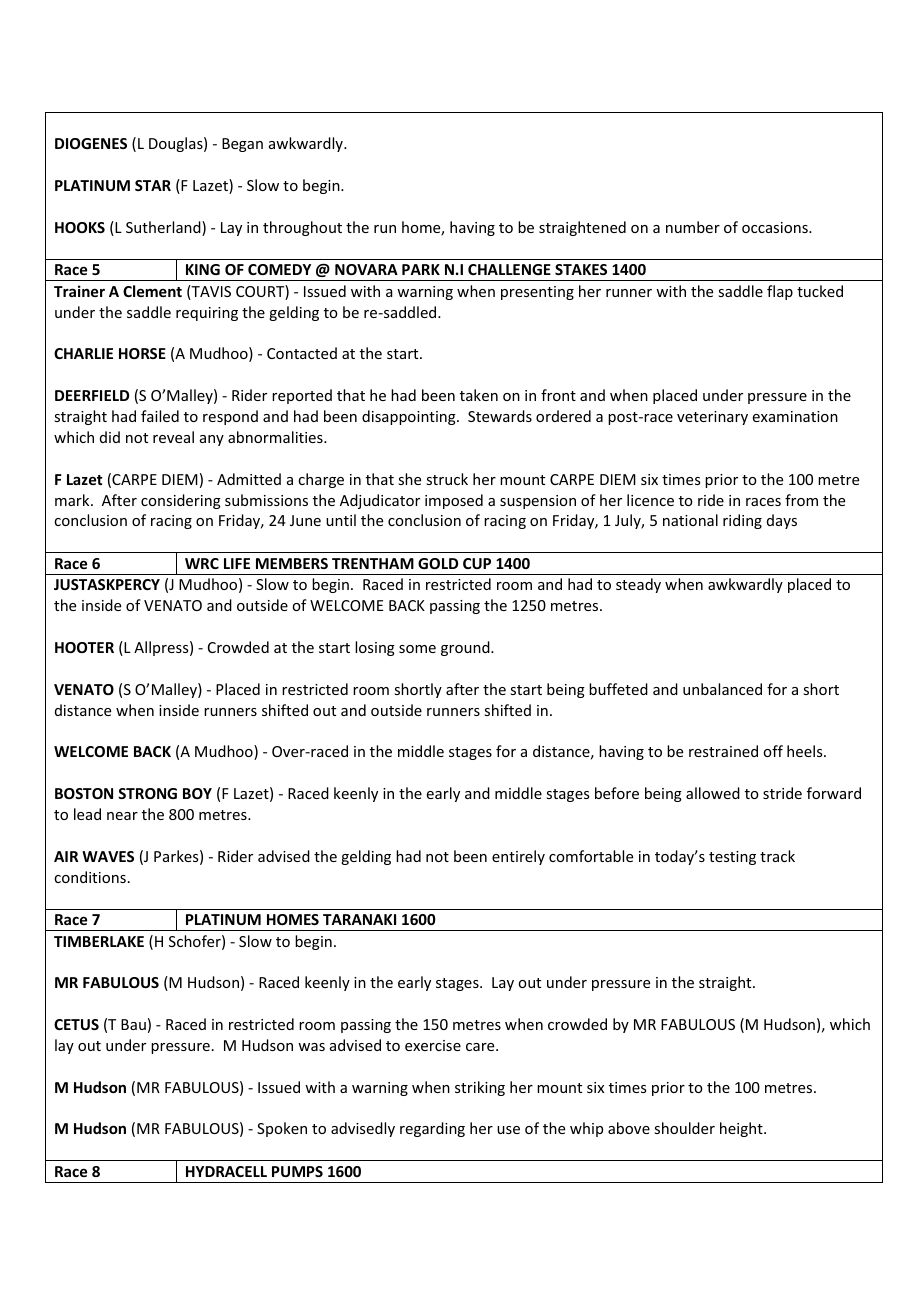 The height and width of the image is (1308, 924). What do you see at coordinates (466, 648) in the image?
I see `ground` at bounding box center [466, 648].
